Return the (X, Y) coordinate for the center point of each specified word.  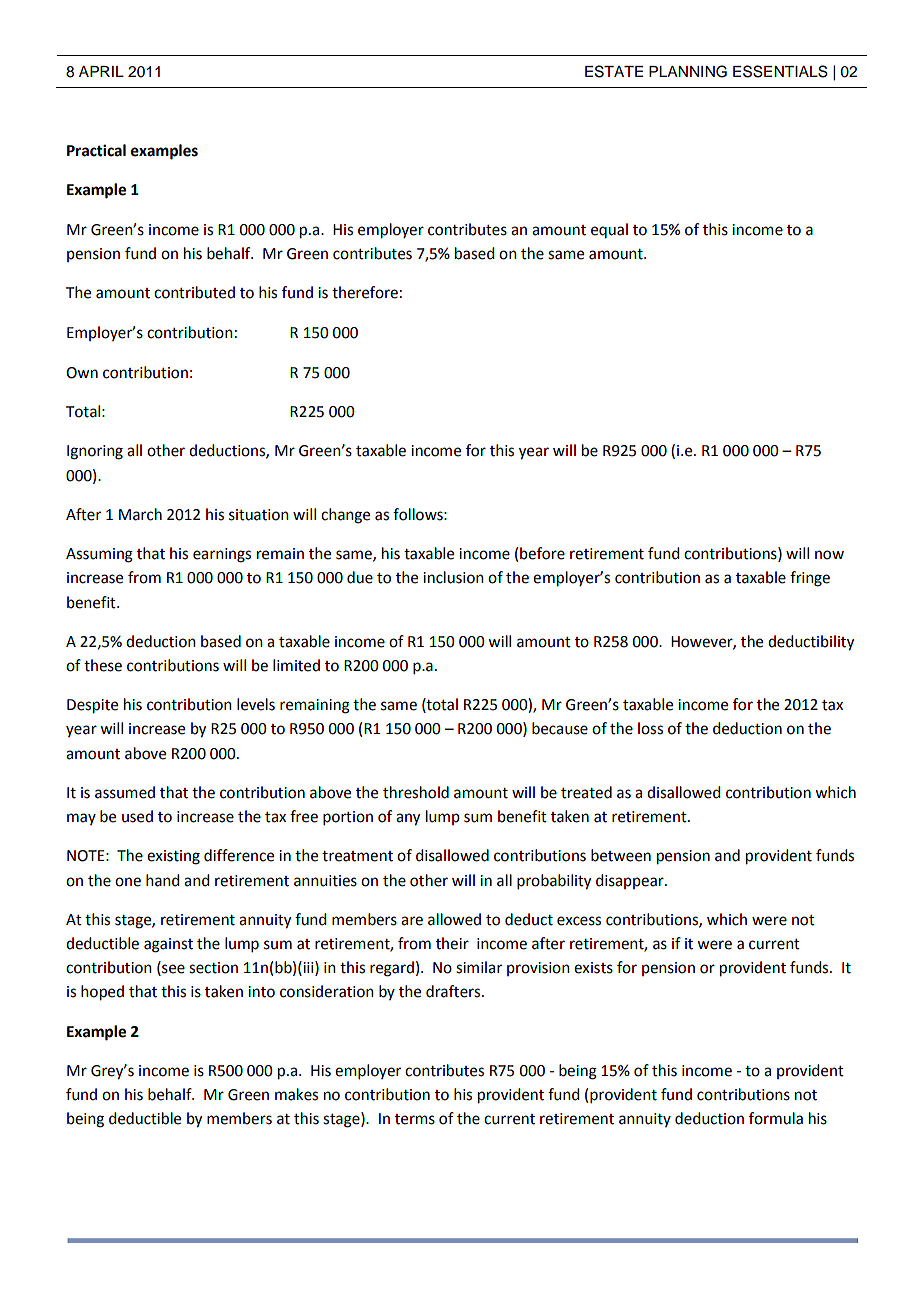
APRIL (101, 71)
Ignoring (95, 452)
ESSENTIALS (780, 71)
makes (296, 1094)
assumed (125, 792)
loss (650, 728)
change (345, 516)
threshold (416, 792)
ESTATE (614, 71)
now (829, 555)
